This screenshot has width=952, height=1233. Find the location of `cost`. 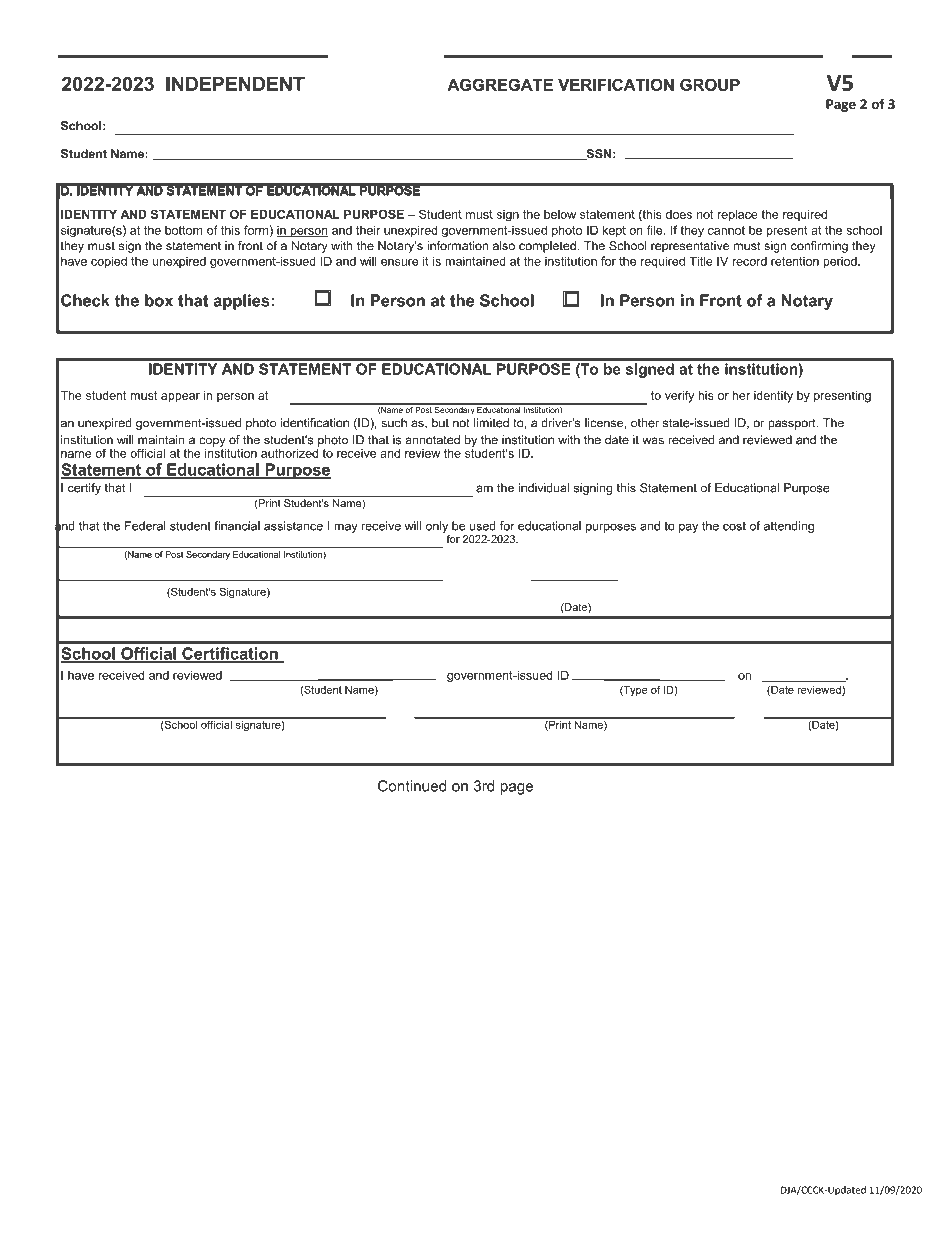

cost is located at coordinates (734, 526).
